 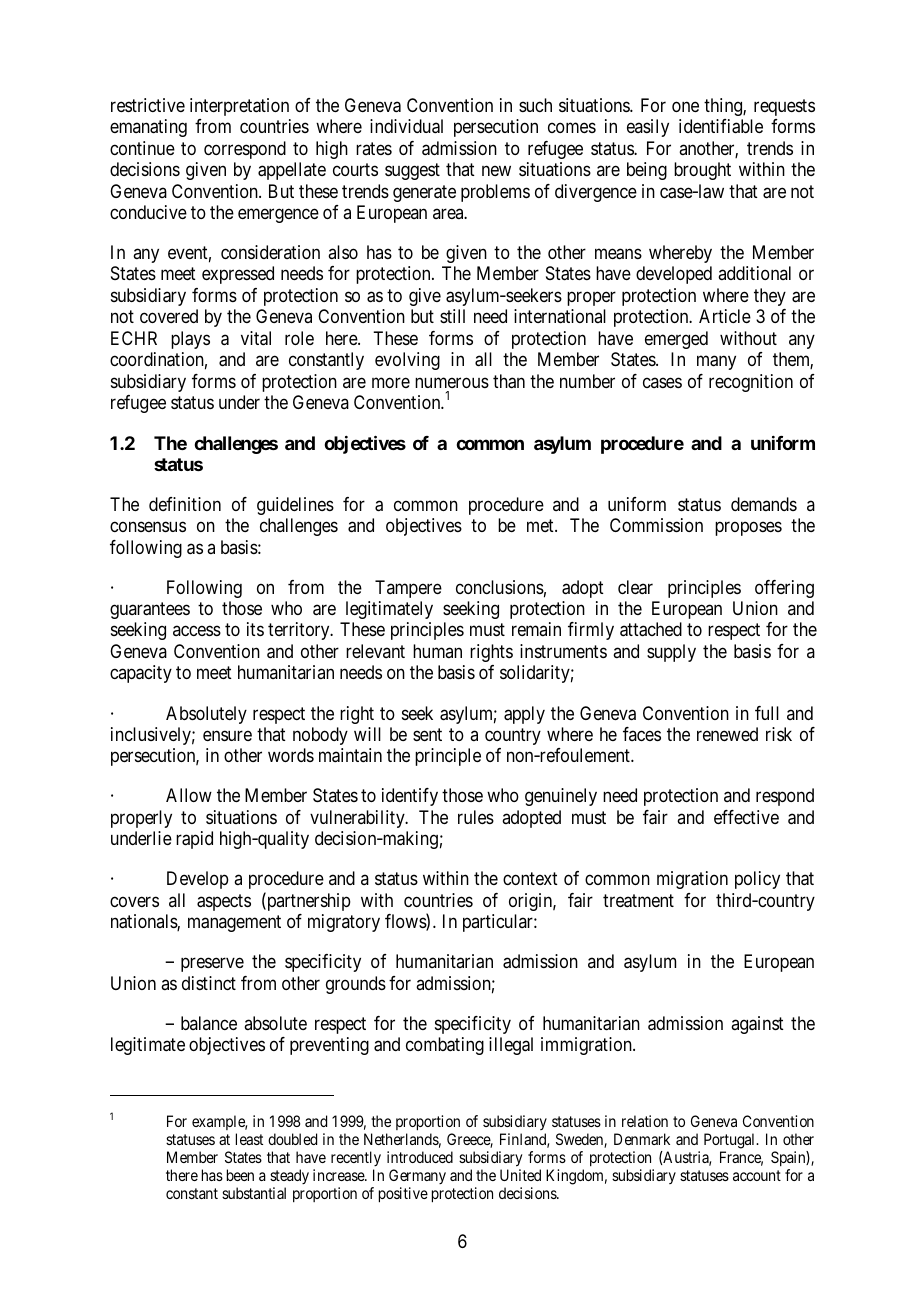 I want to click on identifiable, so click(x=721, y=126).
